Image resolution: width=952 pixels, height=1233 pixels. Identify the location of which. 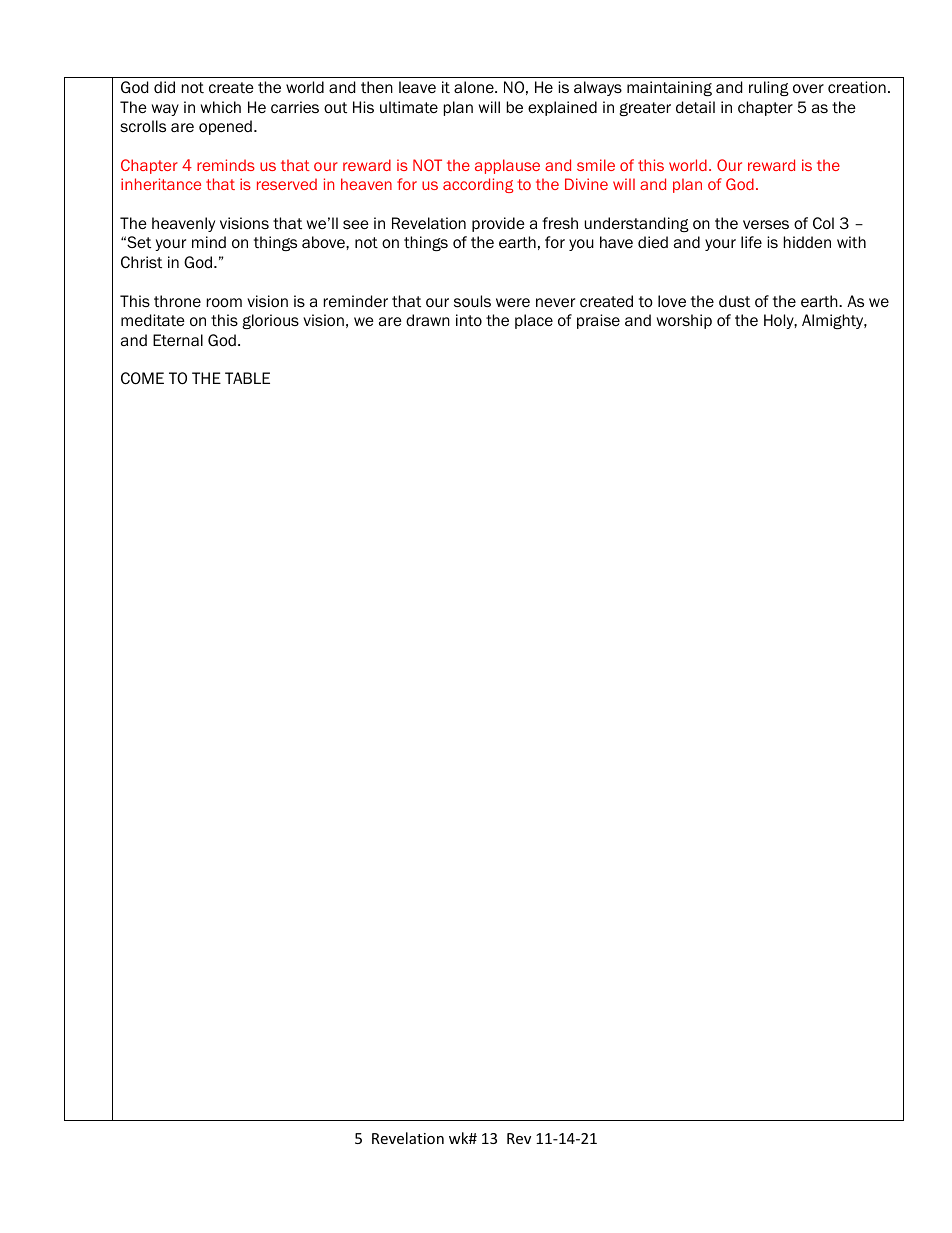
(221, 107).
